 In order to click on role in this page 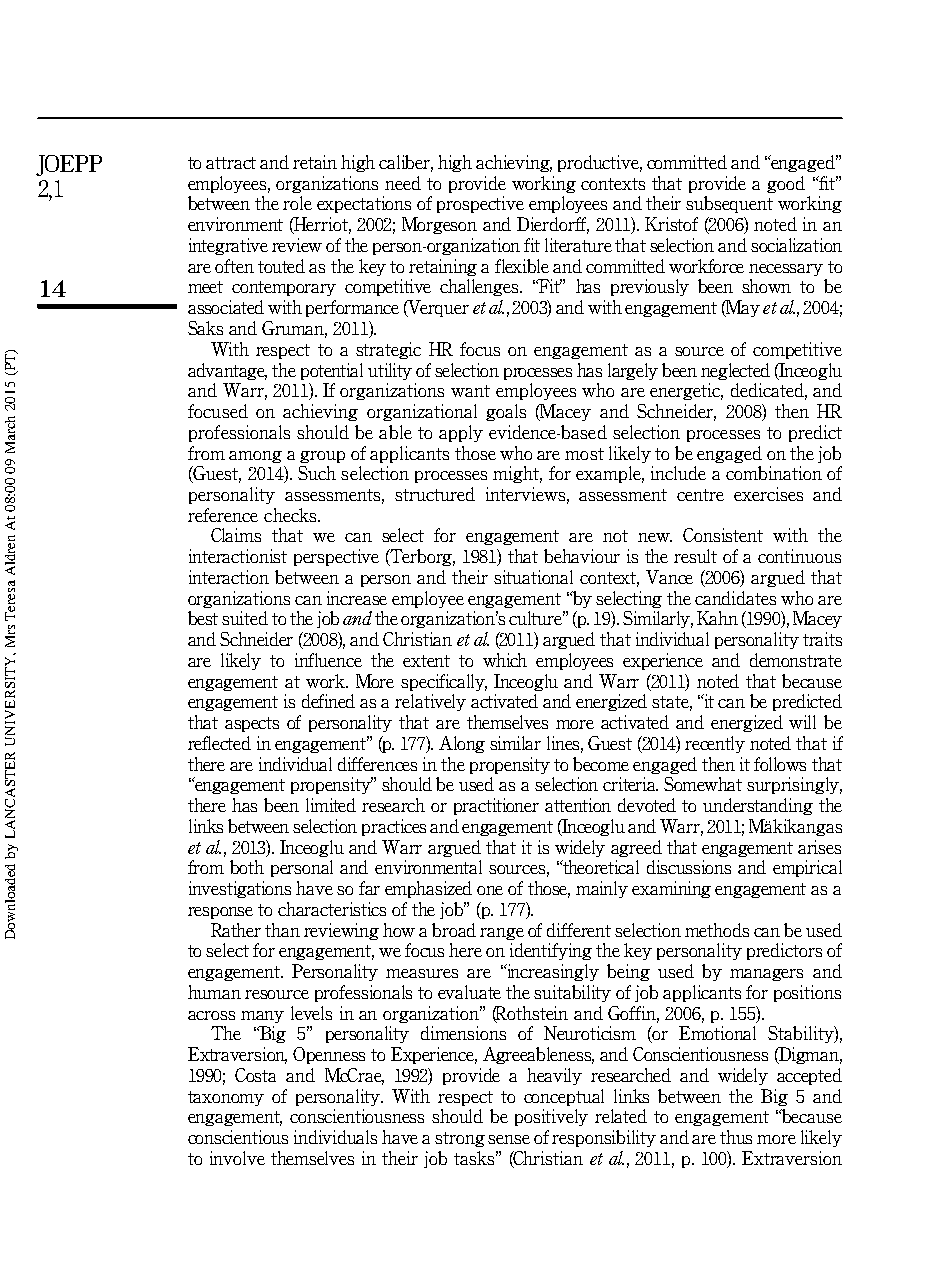, I will do `click(297, 203)`.
